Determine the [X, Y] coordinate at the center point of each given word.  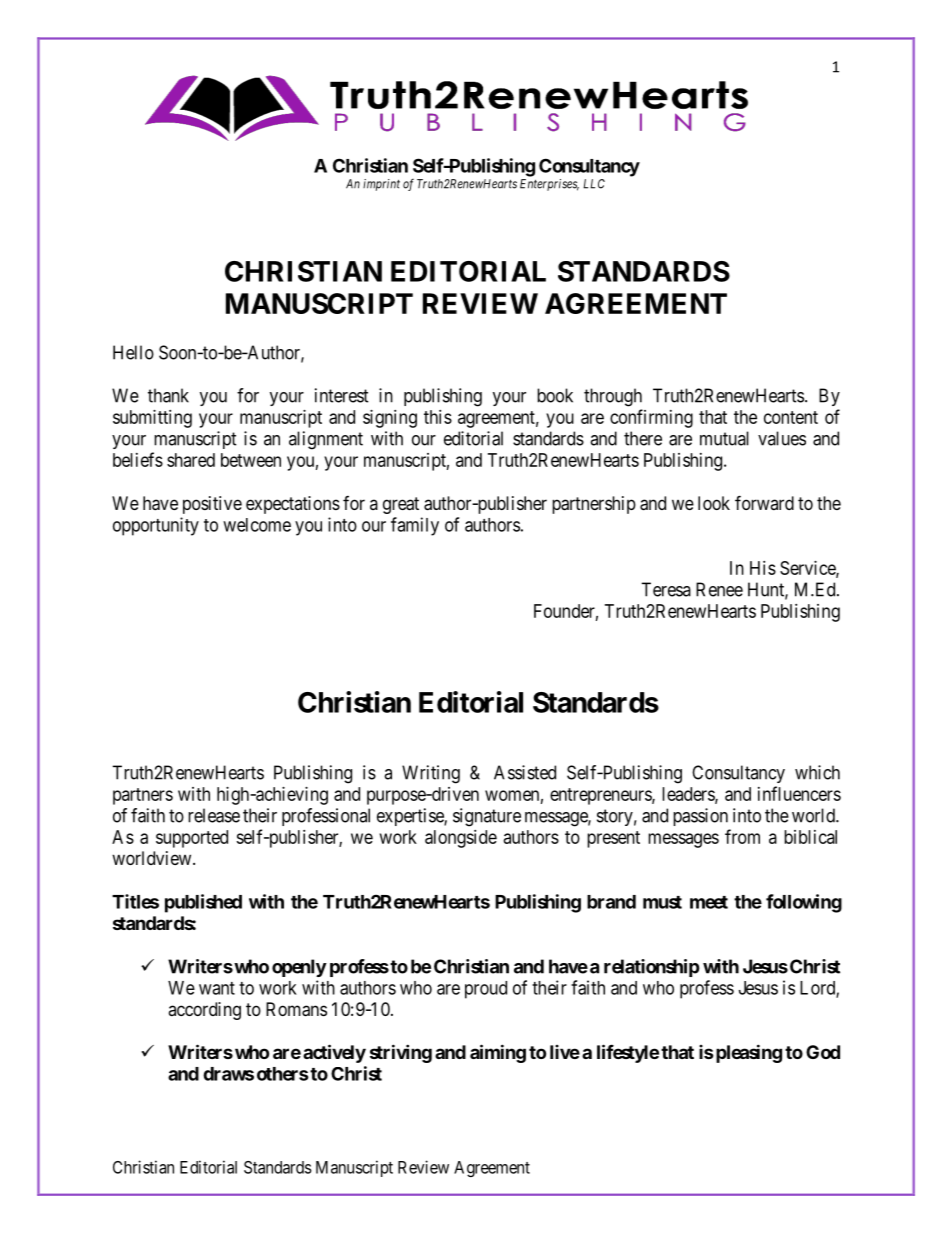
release [214, 815]
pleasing [747, 1053]
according [204, 1011]
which [817, 772]
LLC [594, 184]
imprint [381, 185]
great [401, 505]
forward [764, 502]
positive [212, 505]
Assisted [525, 772]
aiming [498, 1053]
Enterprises [549, 185]
